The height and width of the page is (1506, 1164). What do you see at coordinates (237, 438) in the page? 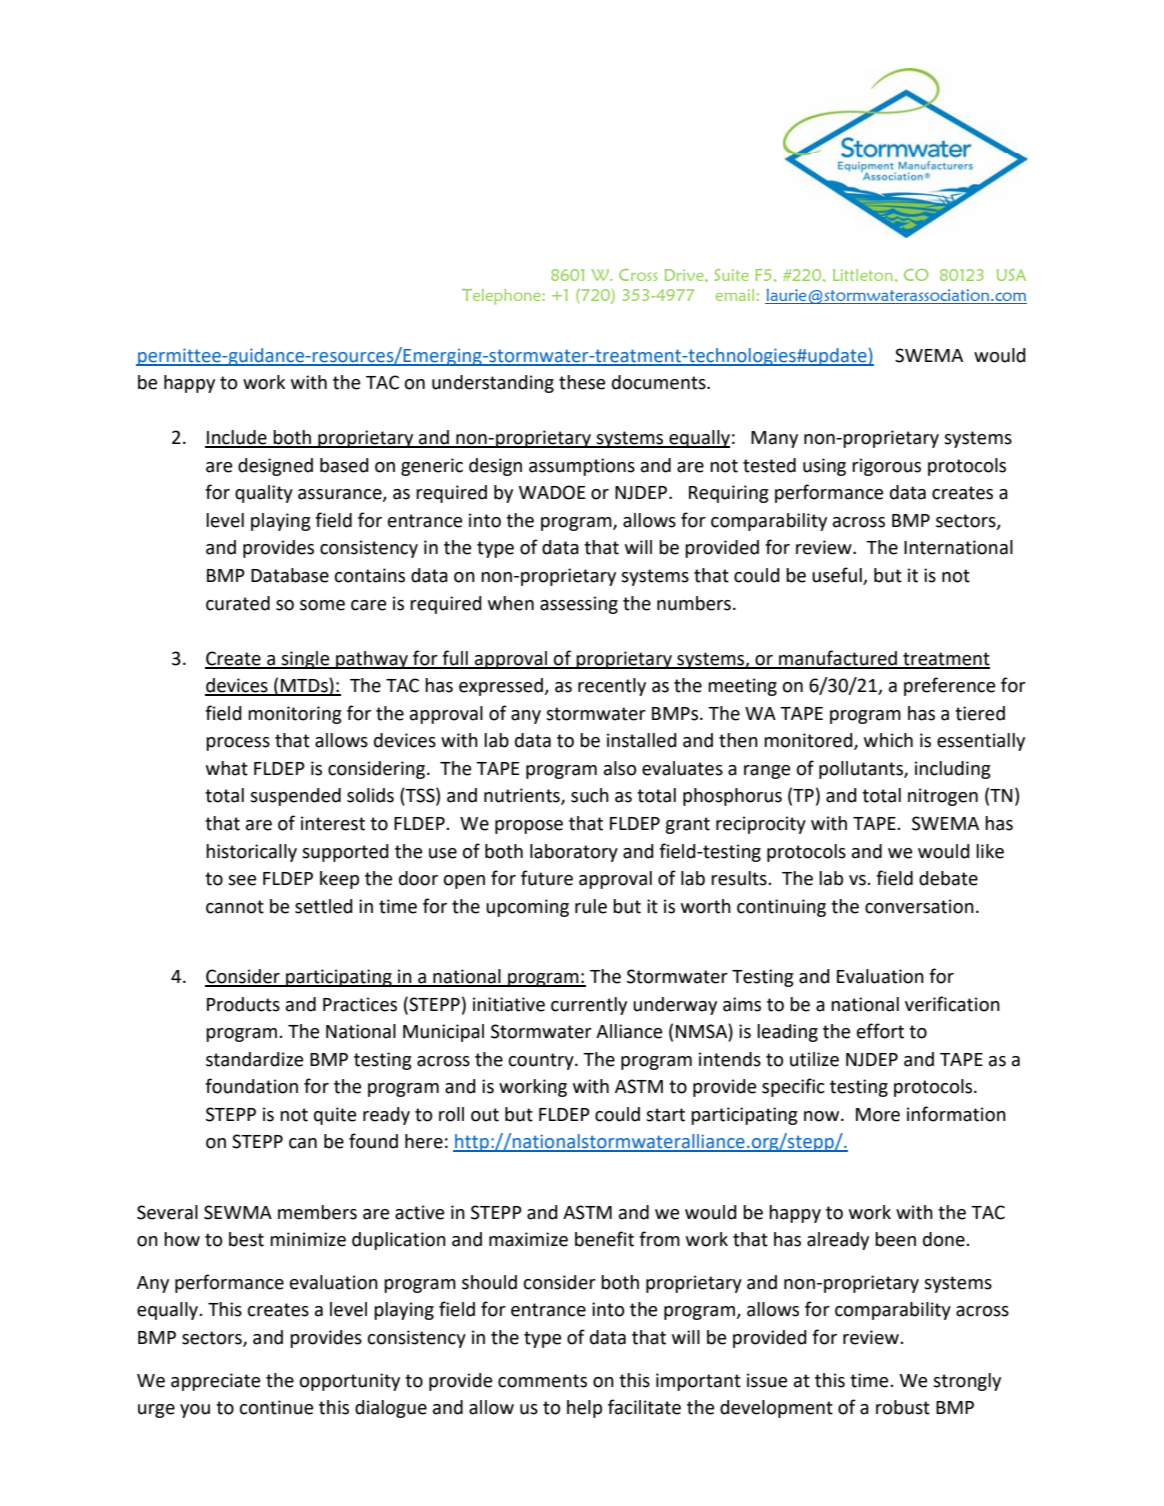
I see `Include` at bounding box center [237, 438].
